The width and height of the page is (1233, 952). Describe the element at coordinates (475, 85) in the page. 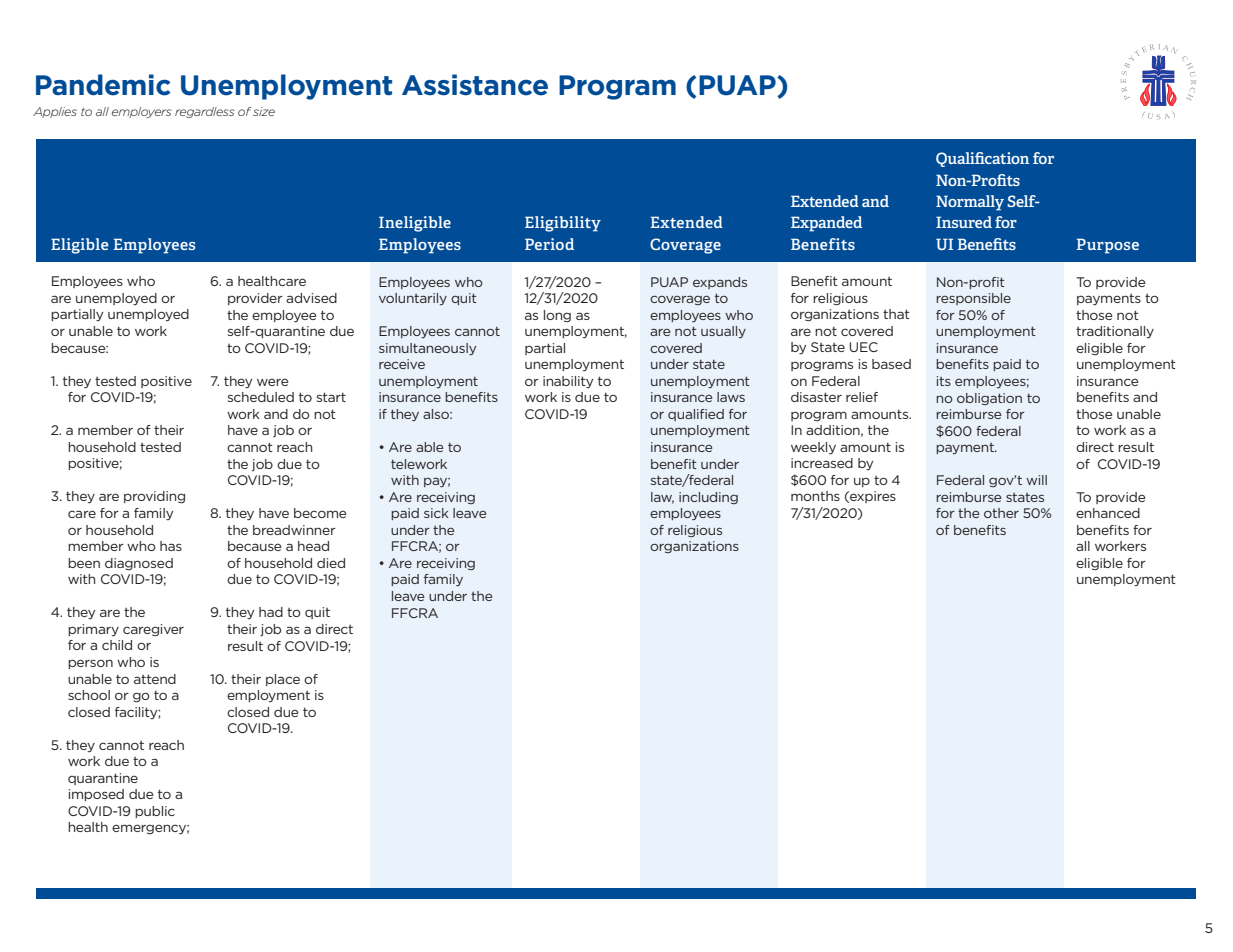

I see `Assistance` at that location.
